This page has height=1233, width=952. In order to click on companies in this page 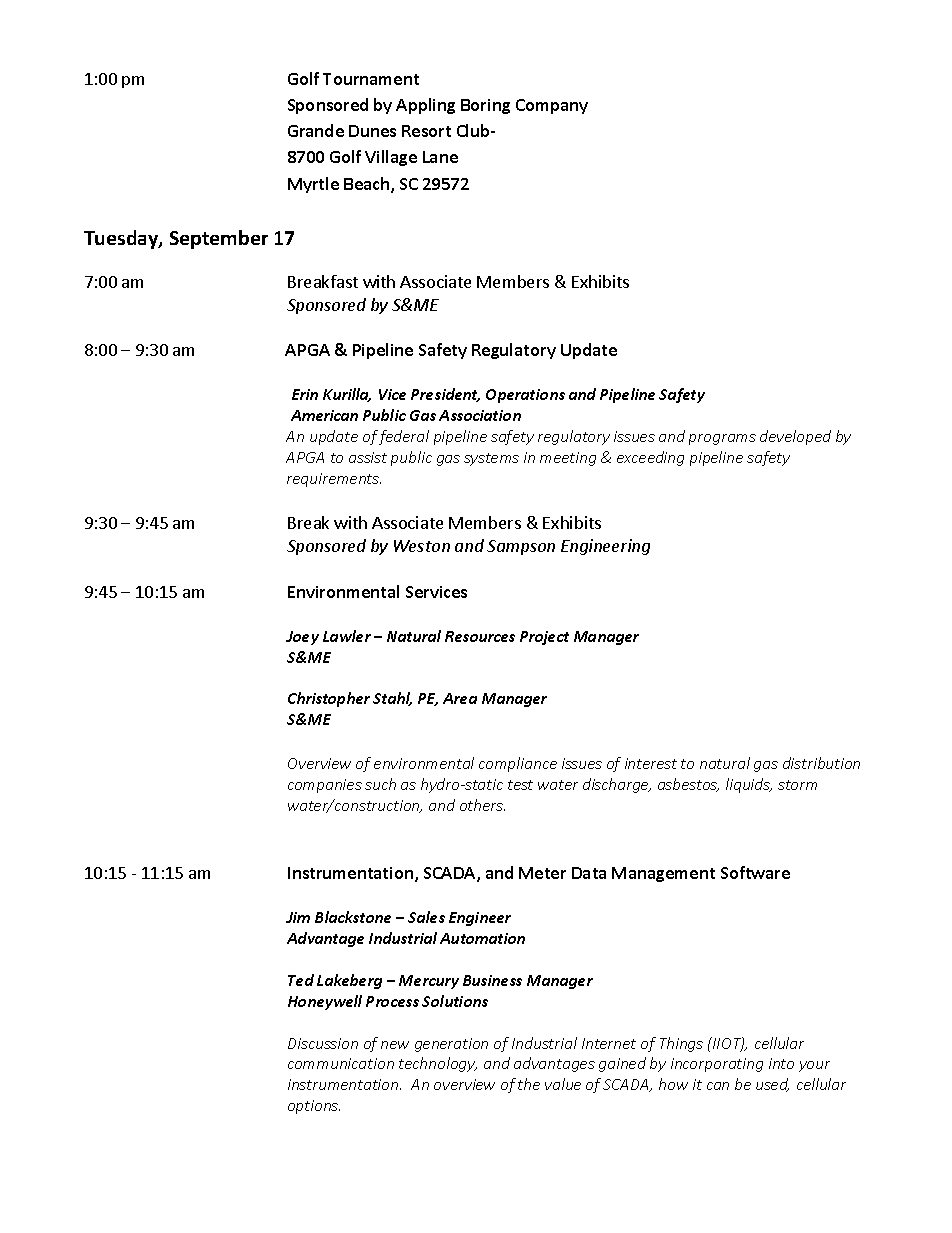, I will do `click(325, 786)`.
